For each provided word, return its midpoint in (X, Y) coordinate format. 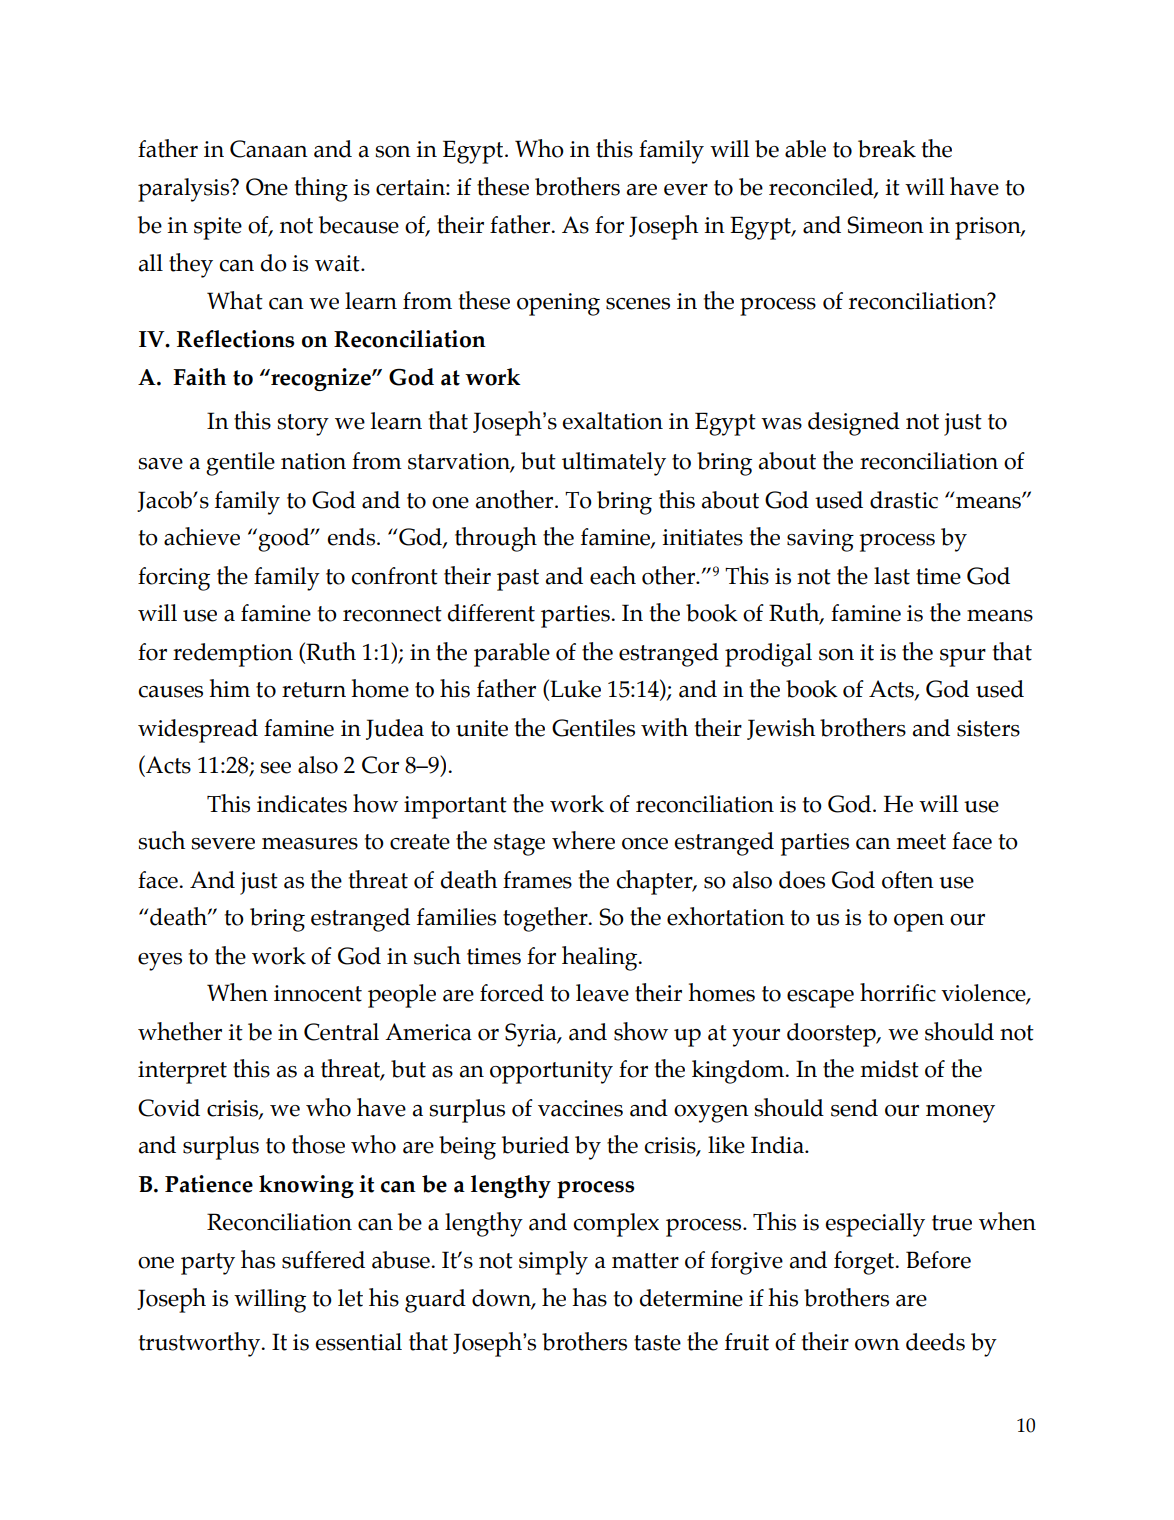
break (887, 149)
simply (553, 1263)
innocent (318, 993)
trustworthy (200, 1344)
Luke (574, 689)
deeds (935, 1342)
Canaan (269, 149)
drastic (904, 500)
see (276, 768)
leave (602, 993)
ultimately (614, 464)
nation (313, 461)
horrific (898, 992)
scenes (638, 304)
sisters (988, 728)
